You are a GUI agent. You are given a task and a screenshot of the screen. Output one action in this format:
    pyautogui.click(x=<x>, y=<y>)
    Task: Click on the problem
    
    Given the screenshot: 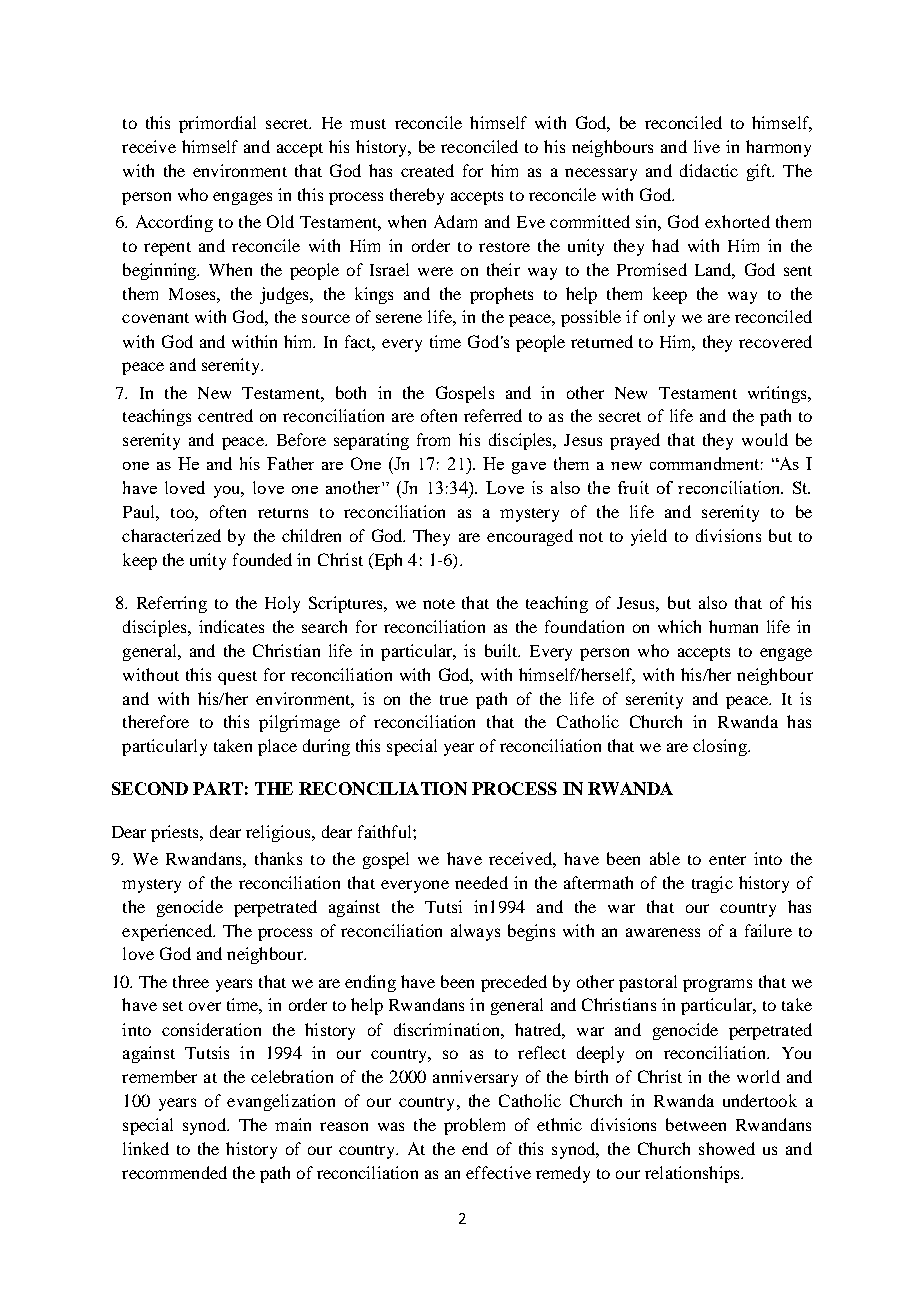 What is the action you would take?
    pyautogui.click(x=474, y=1126)
